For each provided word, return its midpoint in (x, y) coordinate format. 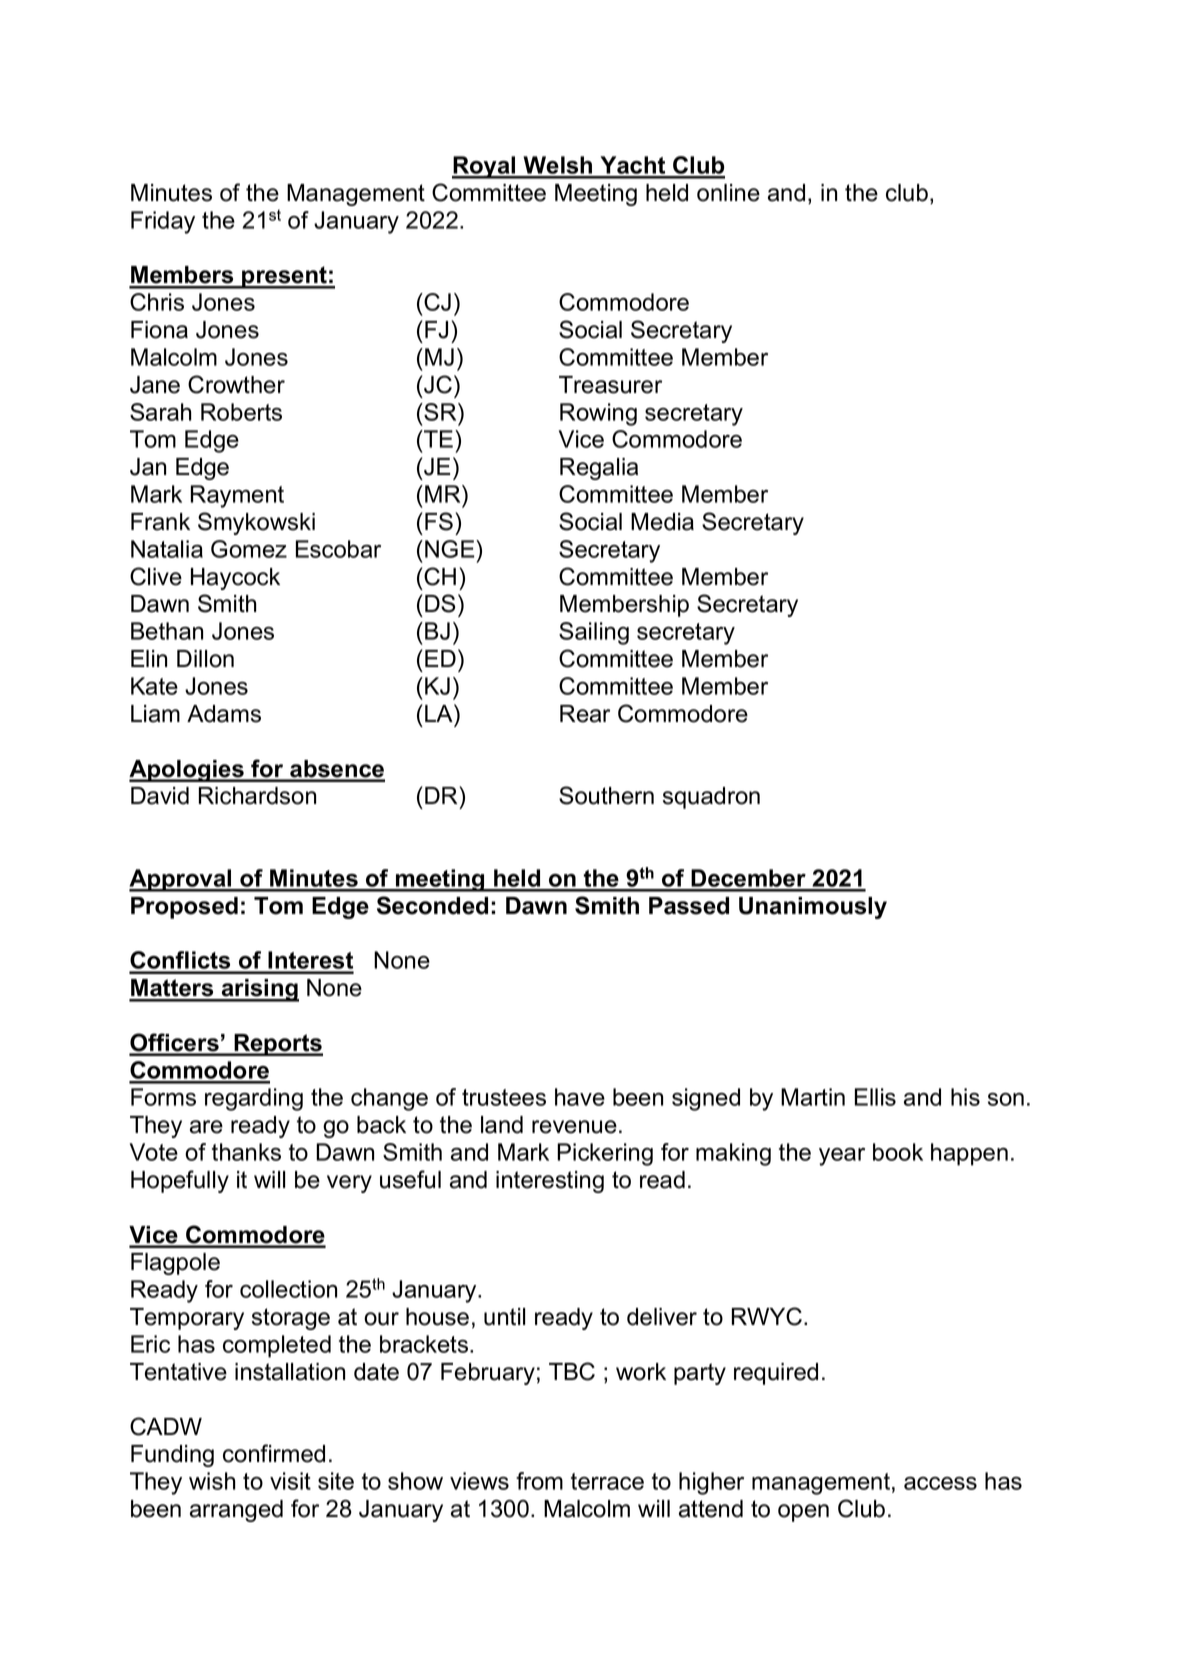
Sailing (594, 633)
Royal (485, 167)
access (940, 1483)
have (580, 1097)
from (539, 1481)
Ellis (875, 1097)
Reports (277, 1045)
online (728, 193)
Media (662, 522)
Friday (163, 222)
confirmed (274, 1453)
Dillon (205, 659)
